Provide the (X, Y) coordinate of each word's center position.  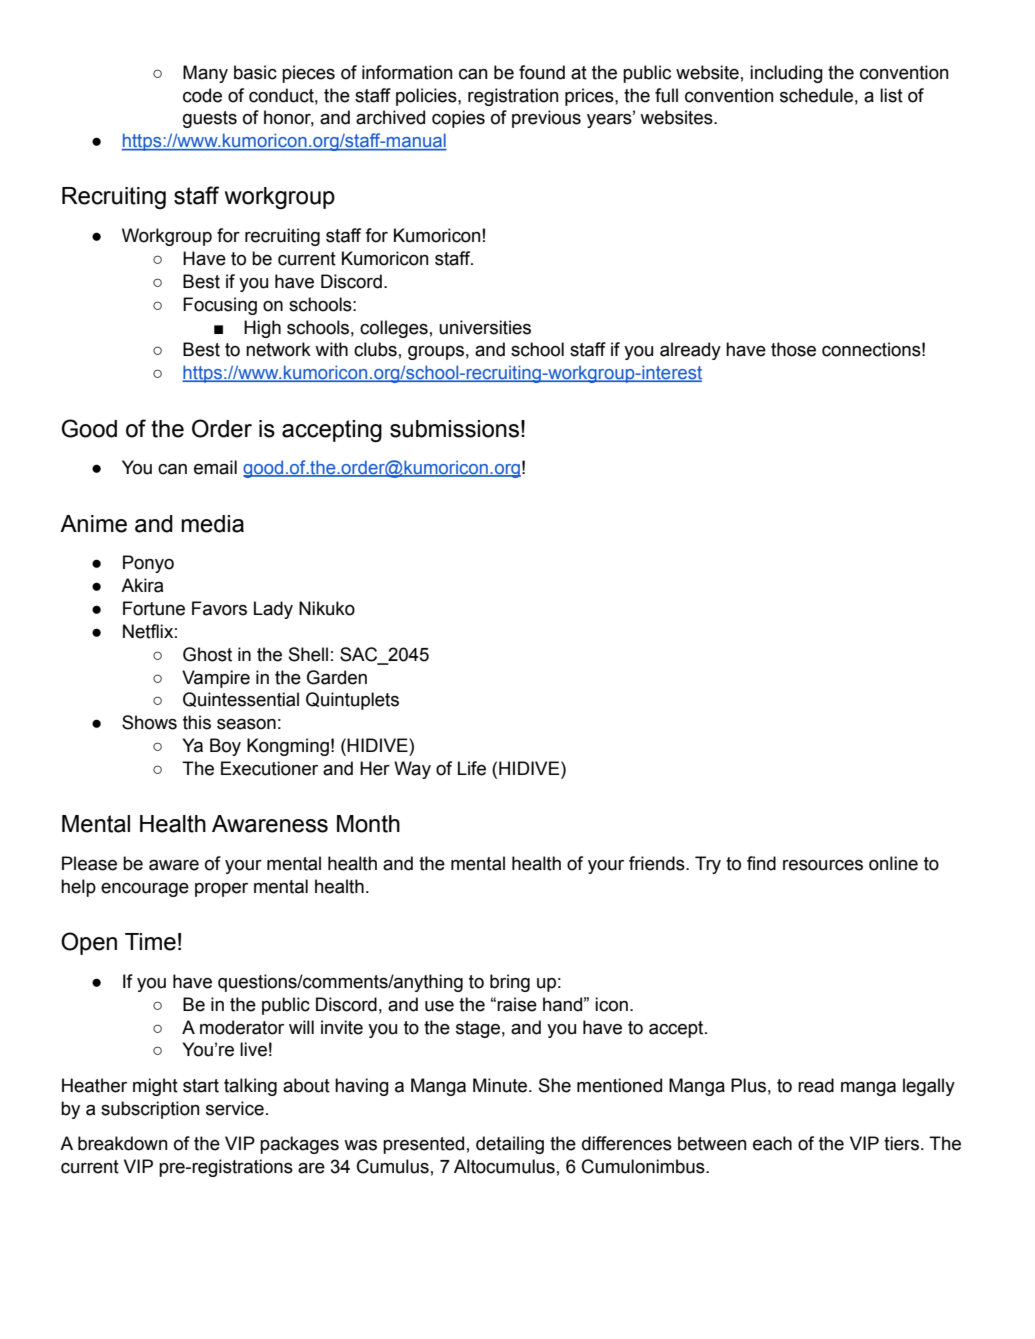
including (786, 74)
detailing (510, 1145)
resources (823, 865)
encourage (145, 890)
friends (658, 863)
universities (485, 327)
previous (546, 119)
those (793, 349)
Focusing (220, 306)
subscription (150, 1110)
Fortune (154, 608)
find (761, 863)
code (202, 95)
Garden (337, 677)
